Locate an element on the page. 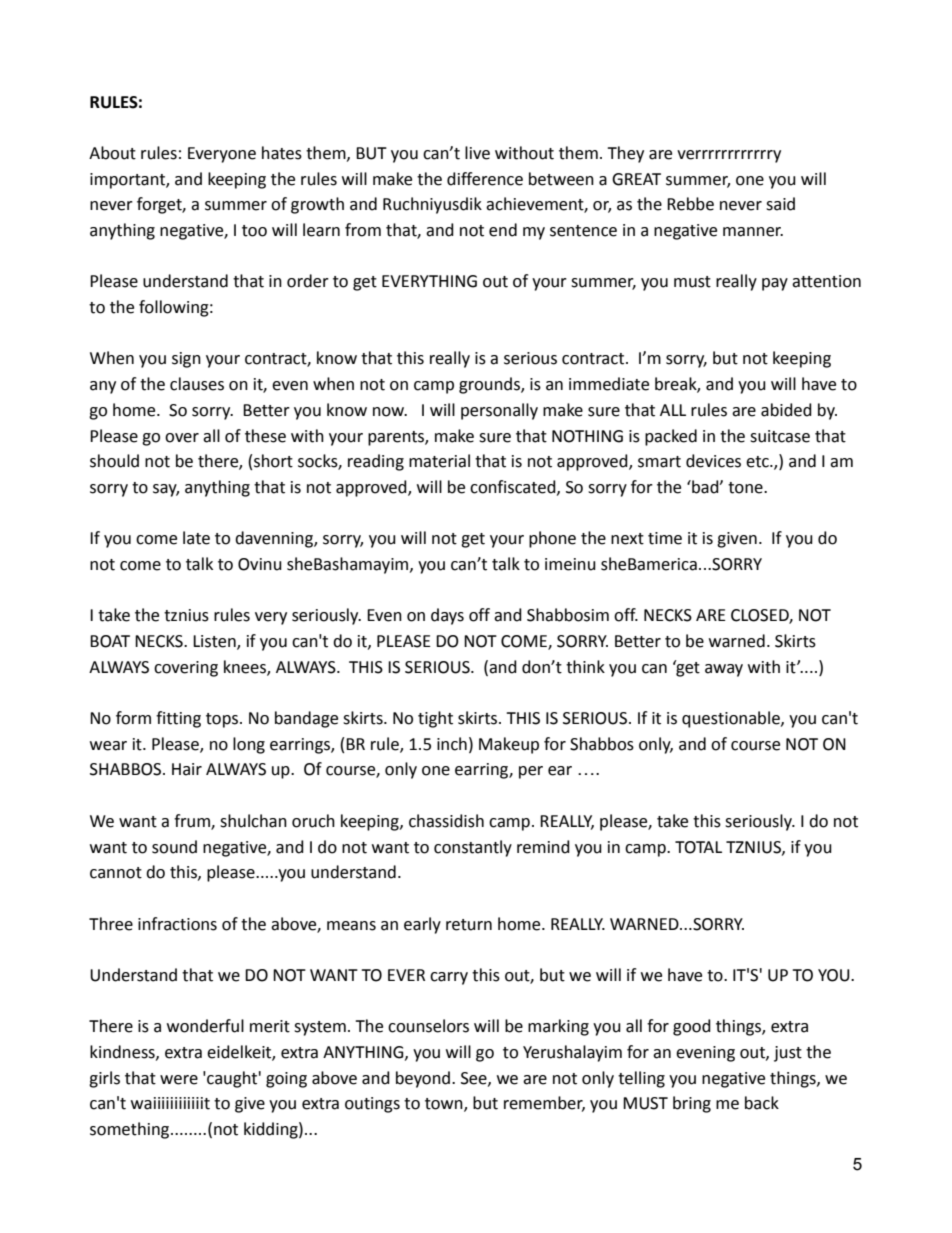  About is located at coordinates (112, 153).
